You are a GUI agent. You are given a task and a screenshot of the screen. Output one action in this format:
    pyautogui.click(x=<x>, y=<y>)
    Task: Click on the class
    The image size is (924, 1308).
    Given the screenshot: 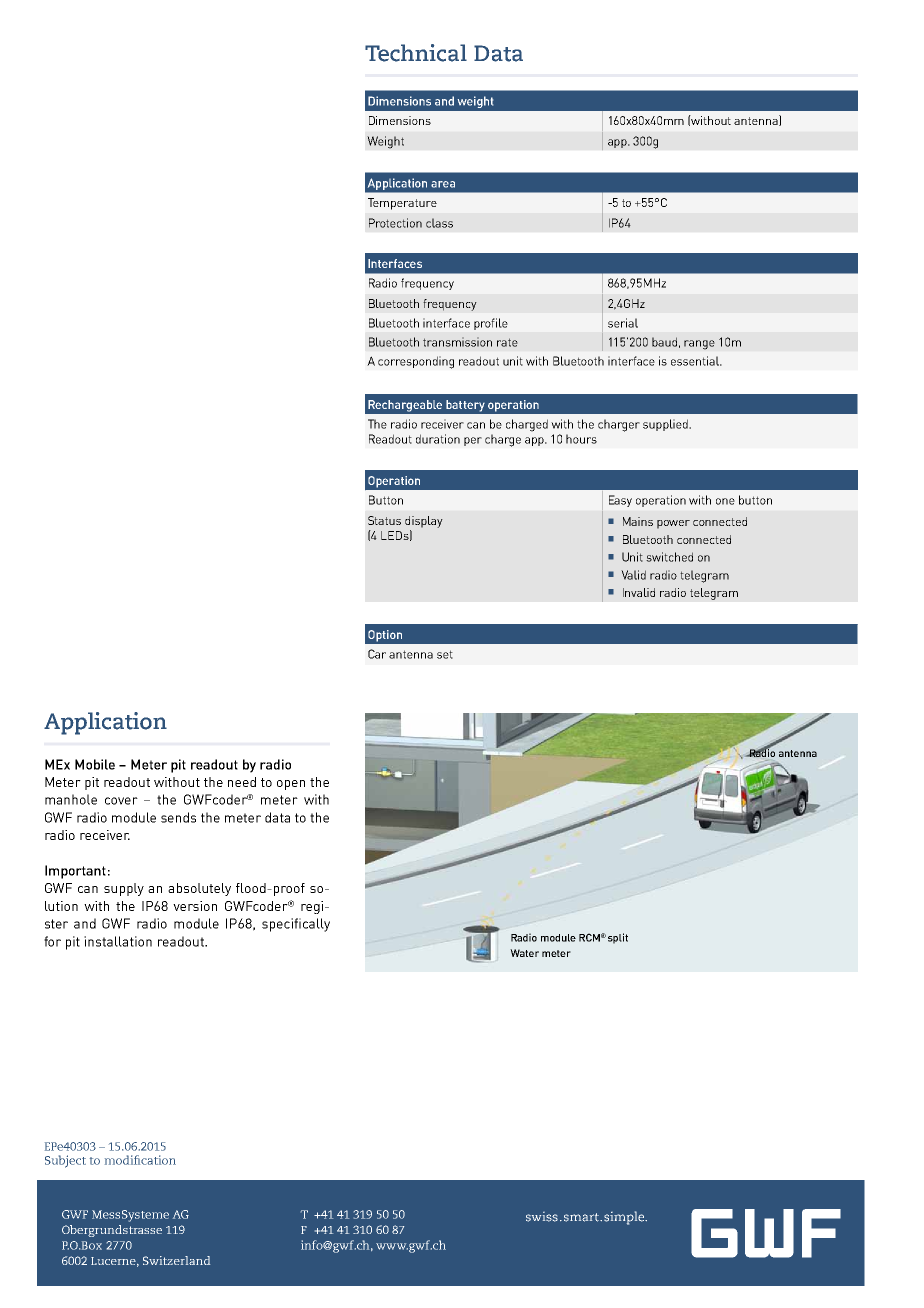 What is the action you would take?
    pyautogui.click(x=439, y=223)
